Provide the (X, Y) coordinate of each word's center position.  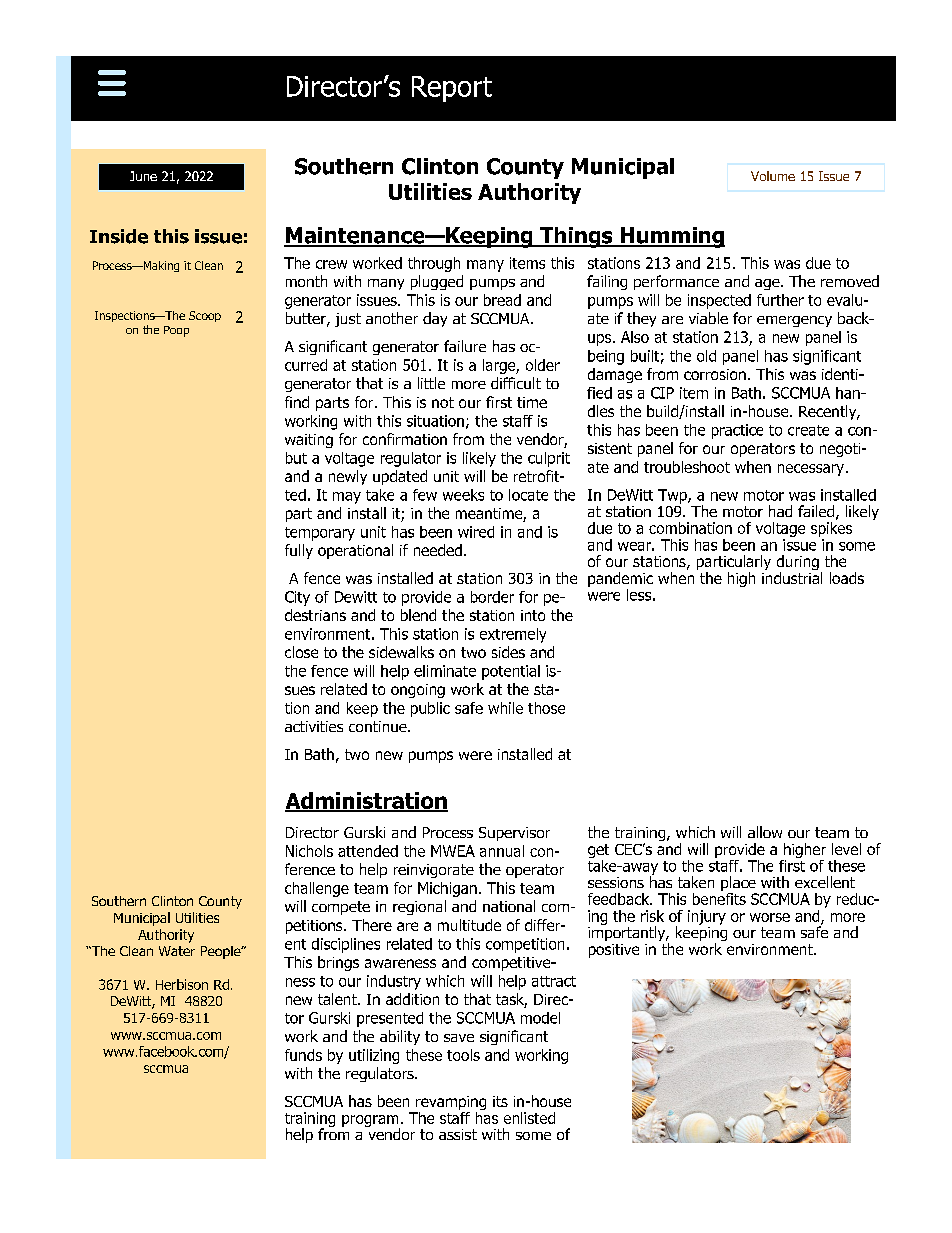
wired (476, 532)
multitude (469, 925)
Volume (773, 176)
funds (303, 1055)
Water (177, 951)
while (505, 708)
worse (770, 917)
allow (765, 832)
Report (452, 89)
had (780, 511)
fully (299, 551)
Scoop (205, 316)
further (780, 300)
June (143, 176)
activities (314, 726)
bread (502, 300)
